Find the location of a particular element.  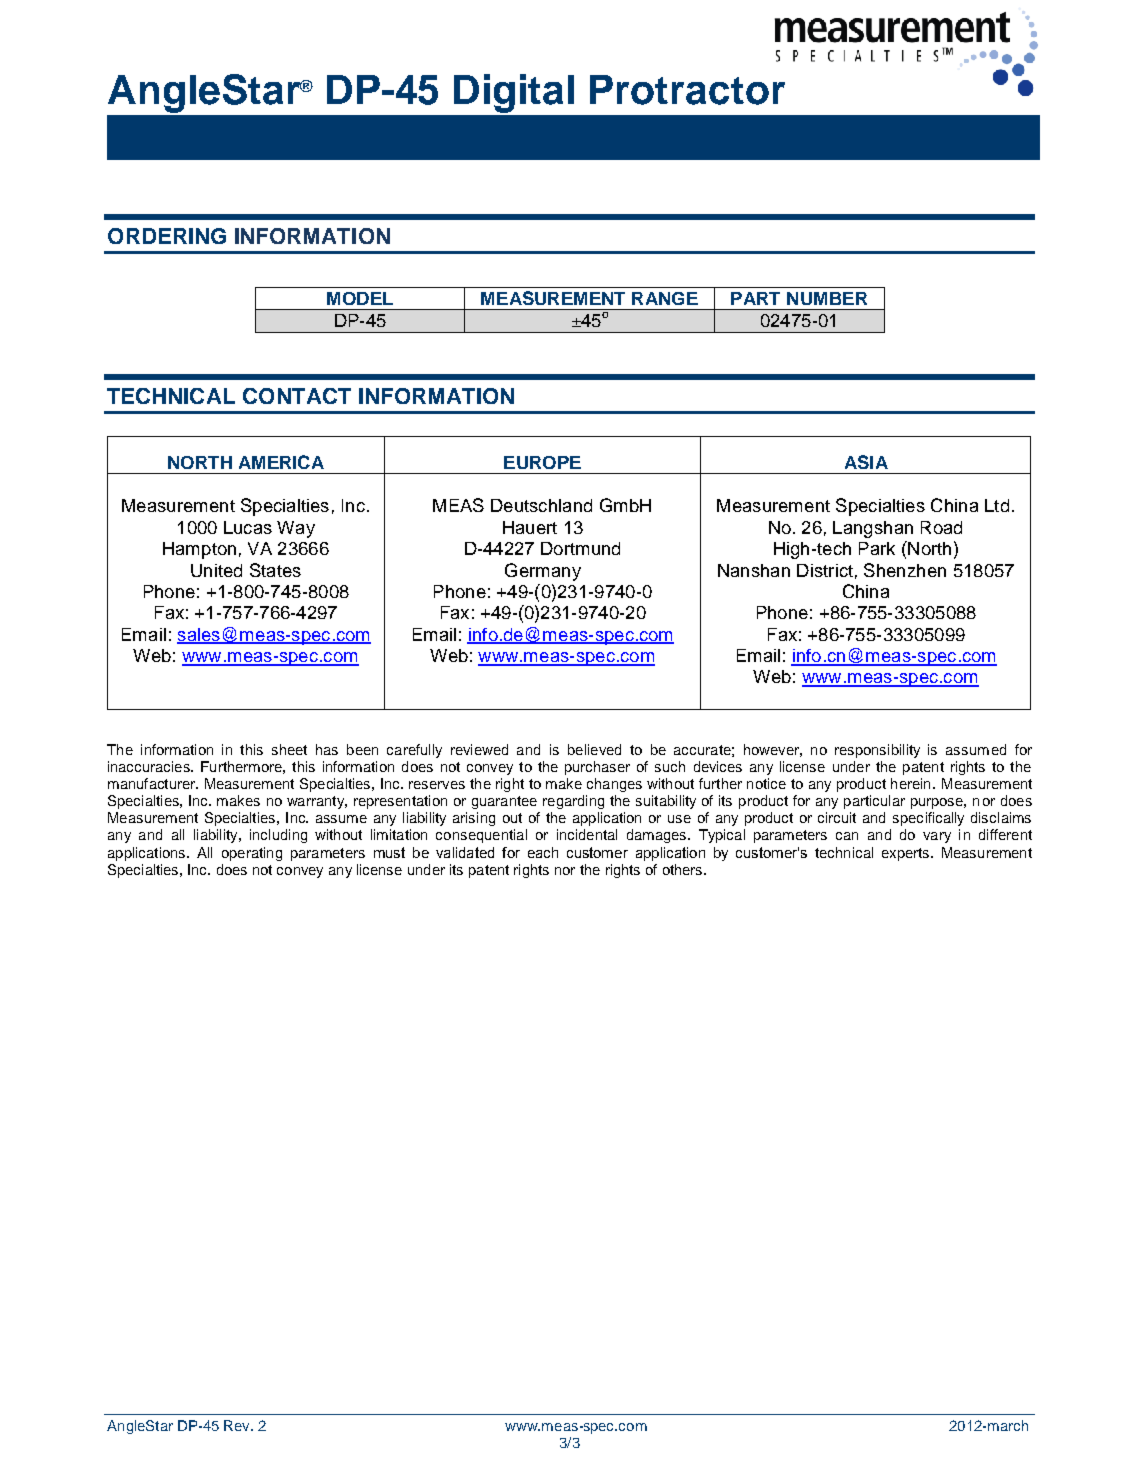

Germany is located at coordinates (543, 572).
